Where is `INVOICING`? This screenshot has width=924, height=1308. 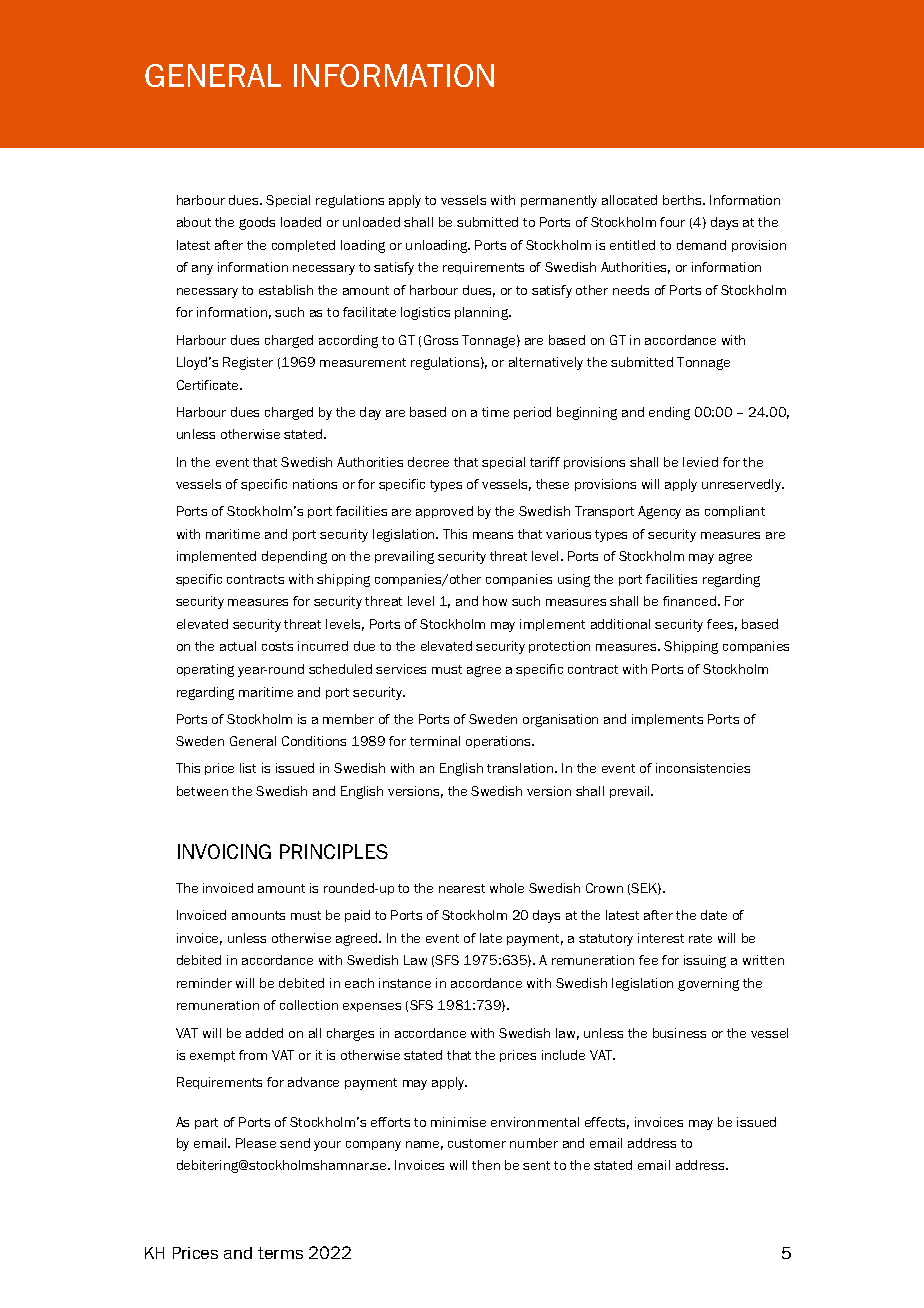
INVOICING is located at coordinates (224, 851).
